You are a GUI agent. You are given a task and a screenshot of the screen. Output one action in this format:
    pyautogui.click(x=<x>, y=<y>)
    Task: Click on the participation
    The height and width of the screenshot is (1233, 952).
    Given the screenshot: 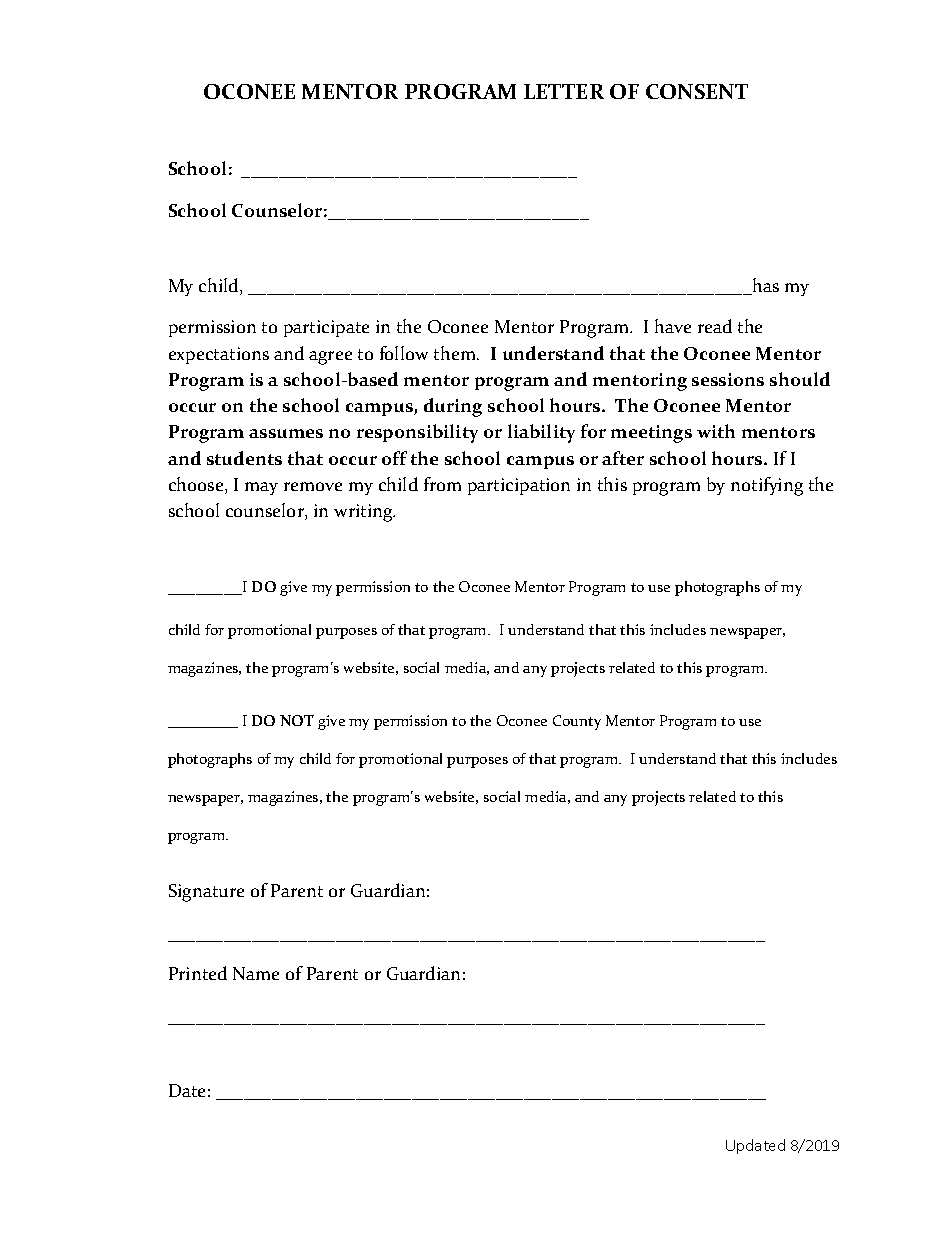 What is the action you would take?
    pyautogui.click(x=519, y=486)
